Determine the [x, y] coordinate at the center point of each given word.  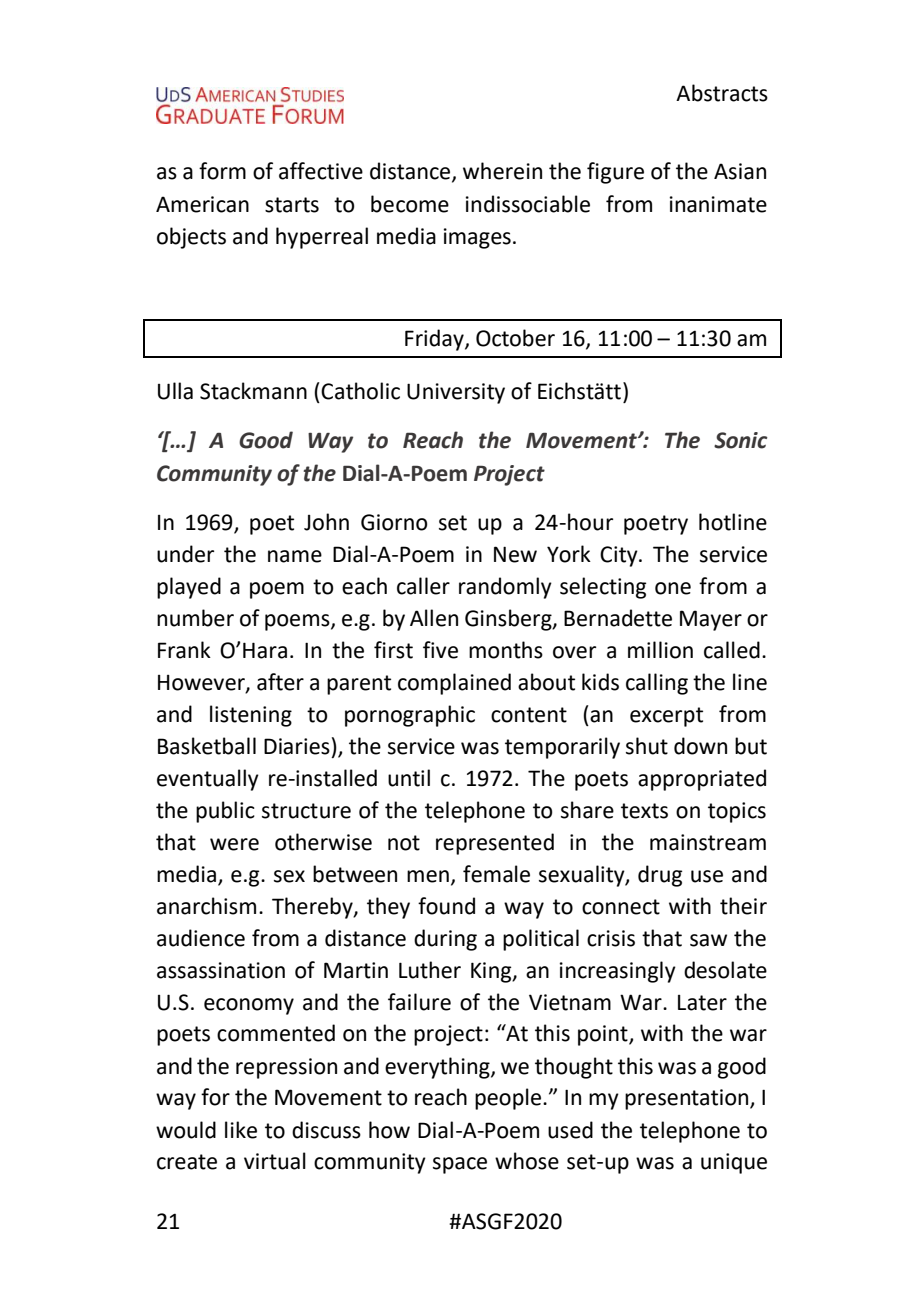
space [460, 1165]
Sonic [741, 440]
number [195, 618]
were [234, 844]
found [446, 906]
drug [660, 876]
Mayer [711, 620]
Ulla [175, 391]
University [456, 393]
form [222, 171]
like [241, 1130]
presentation [688, 1099]
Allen [434, 618]
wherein [502, 171]
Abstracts [722, 93]
